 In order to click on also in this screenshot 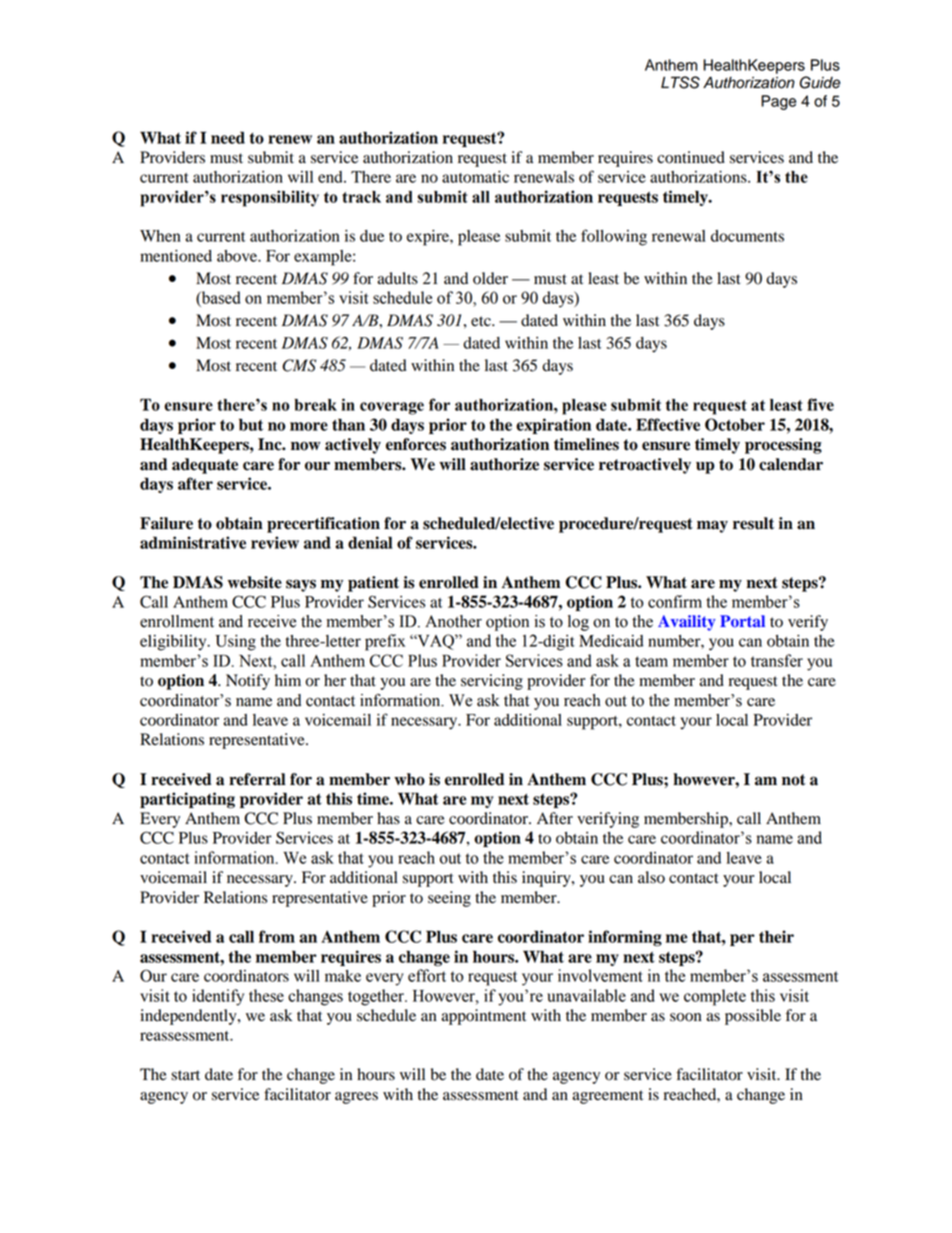, I will do `click(651, 877)`.
